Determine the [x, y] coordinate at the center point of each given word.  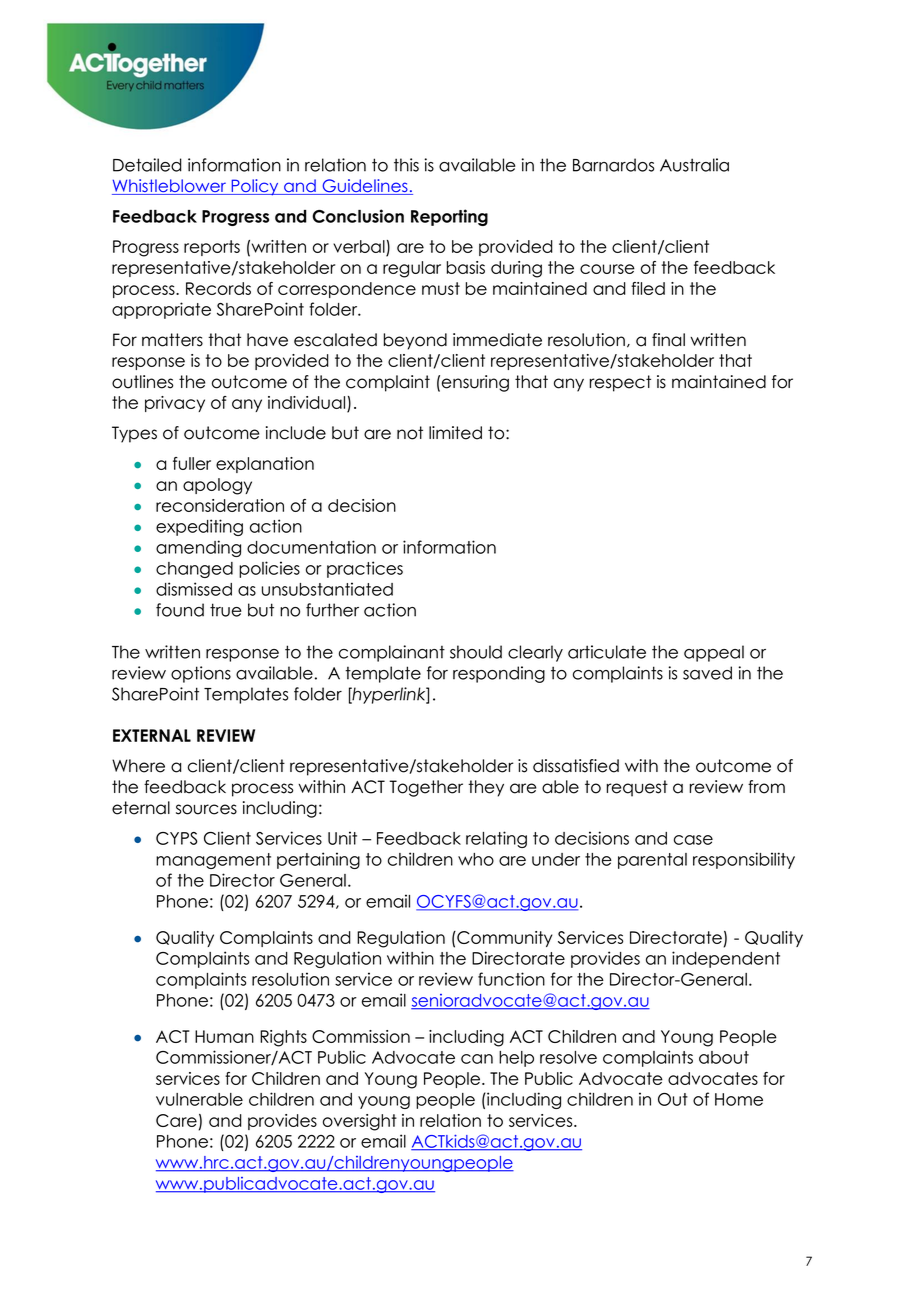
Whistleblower [170, 187]
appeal [714, 653]
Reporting [449, 217]
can [477, 1059]
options [201, 674]
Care [176, 1120]
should [476, 652]
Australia [694, 165]
